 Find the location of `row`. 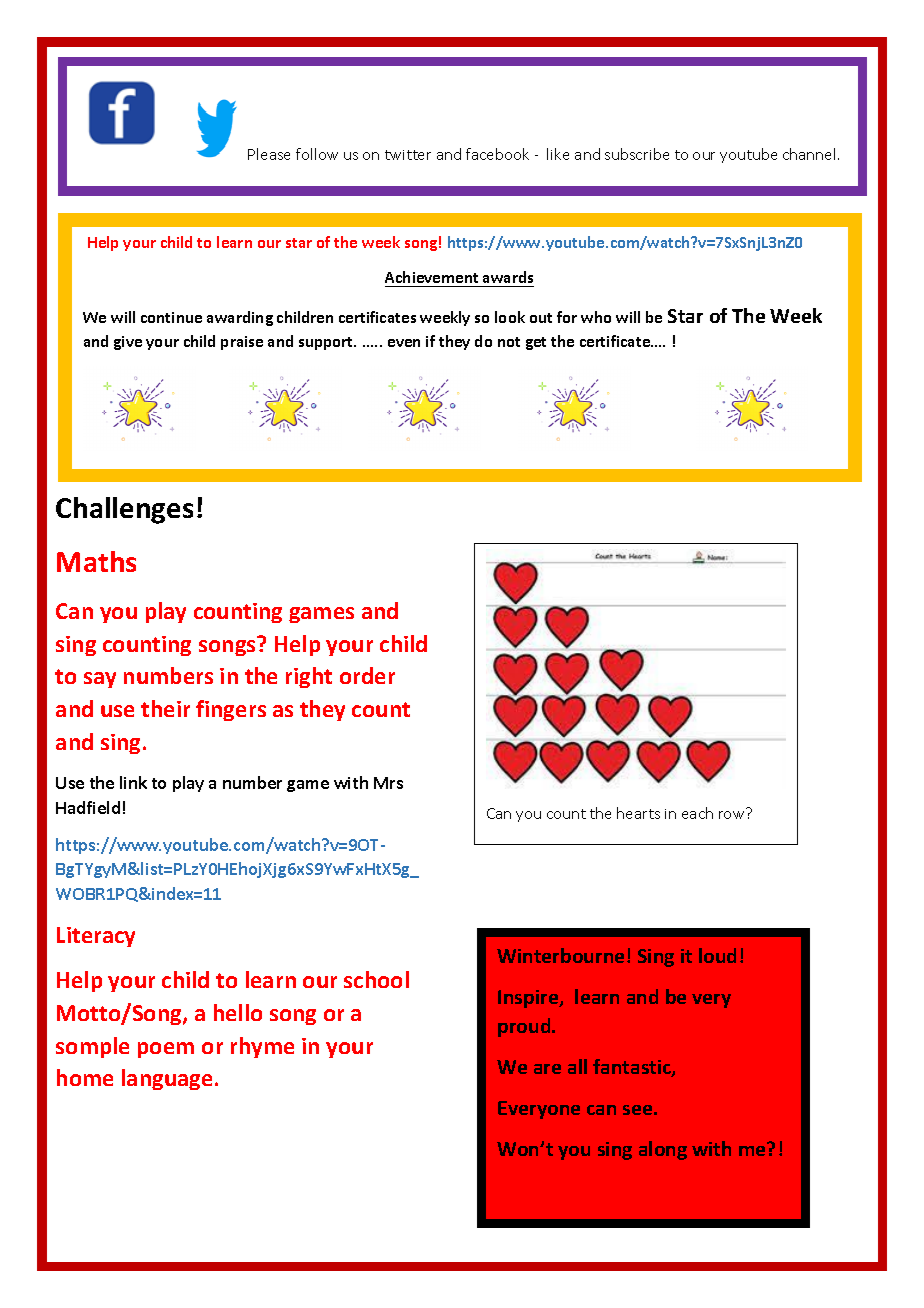

row is located at coordinates (731, 815).
